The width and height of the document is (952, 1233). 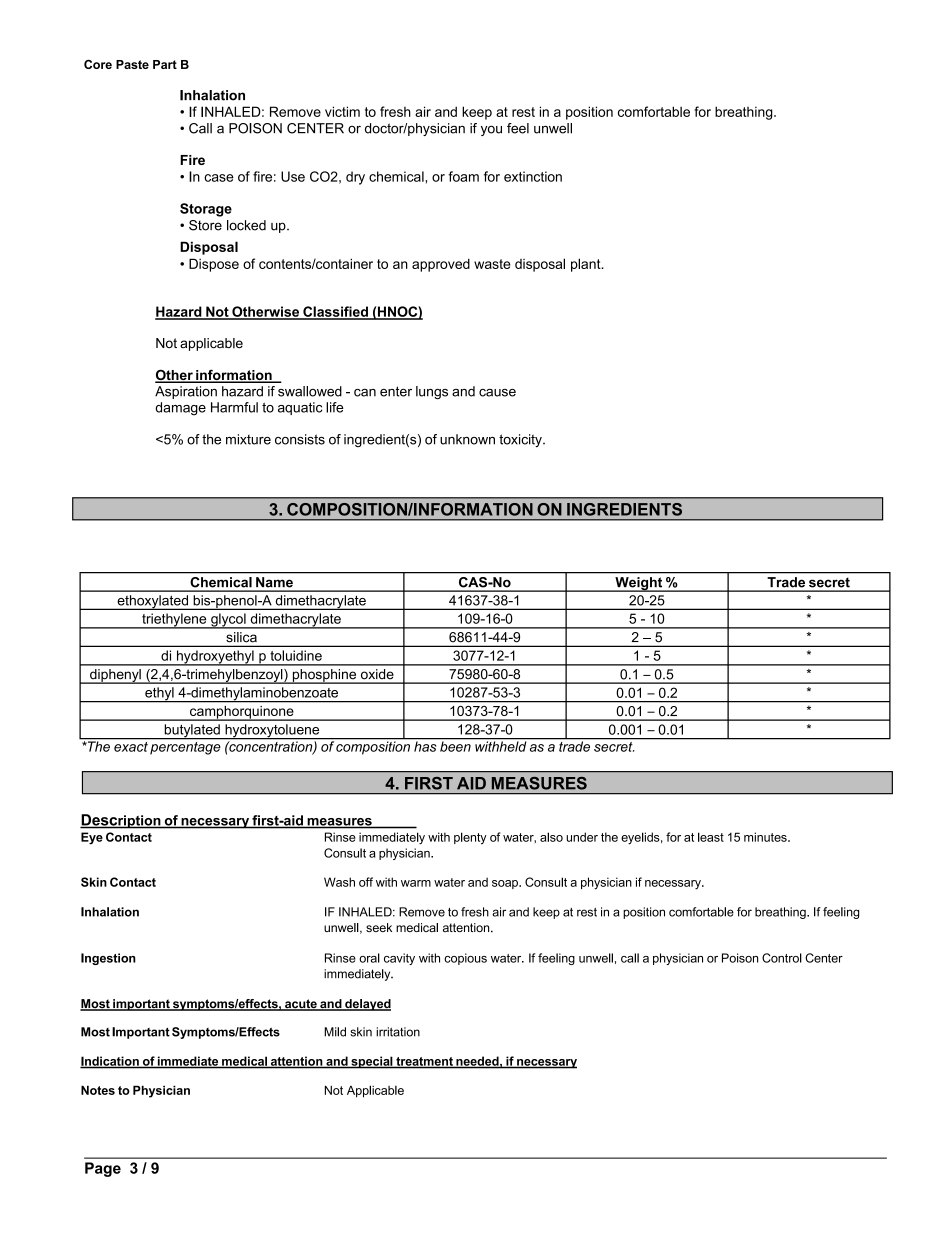 What do you see at coordinates (152, 602) in the document?
I see `ethoxylated` at bounding box center [152, 602].
